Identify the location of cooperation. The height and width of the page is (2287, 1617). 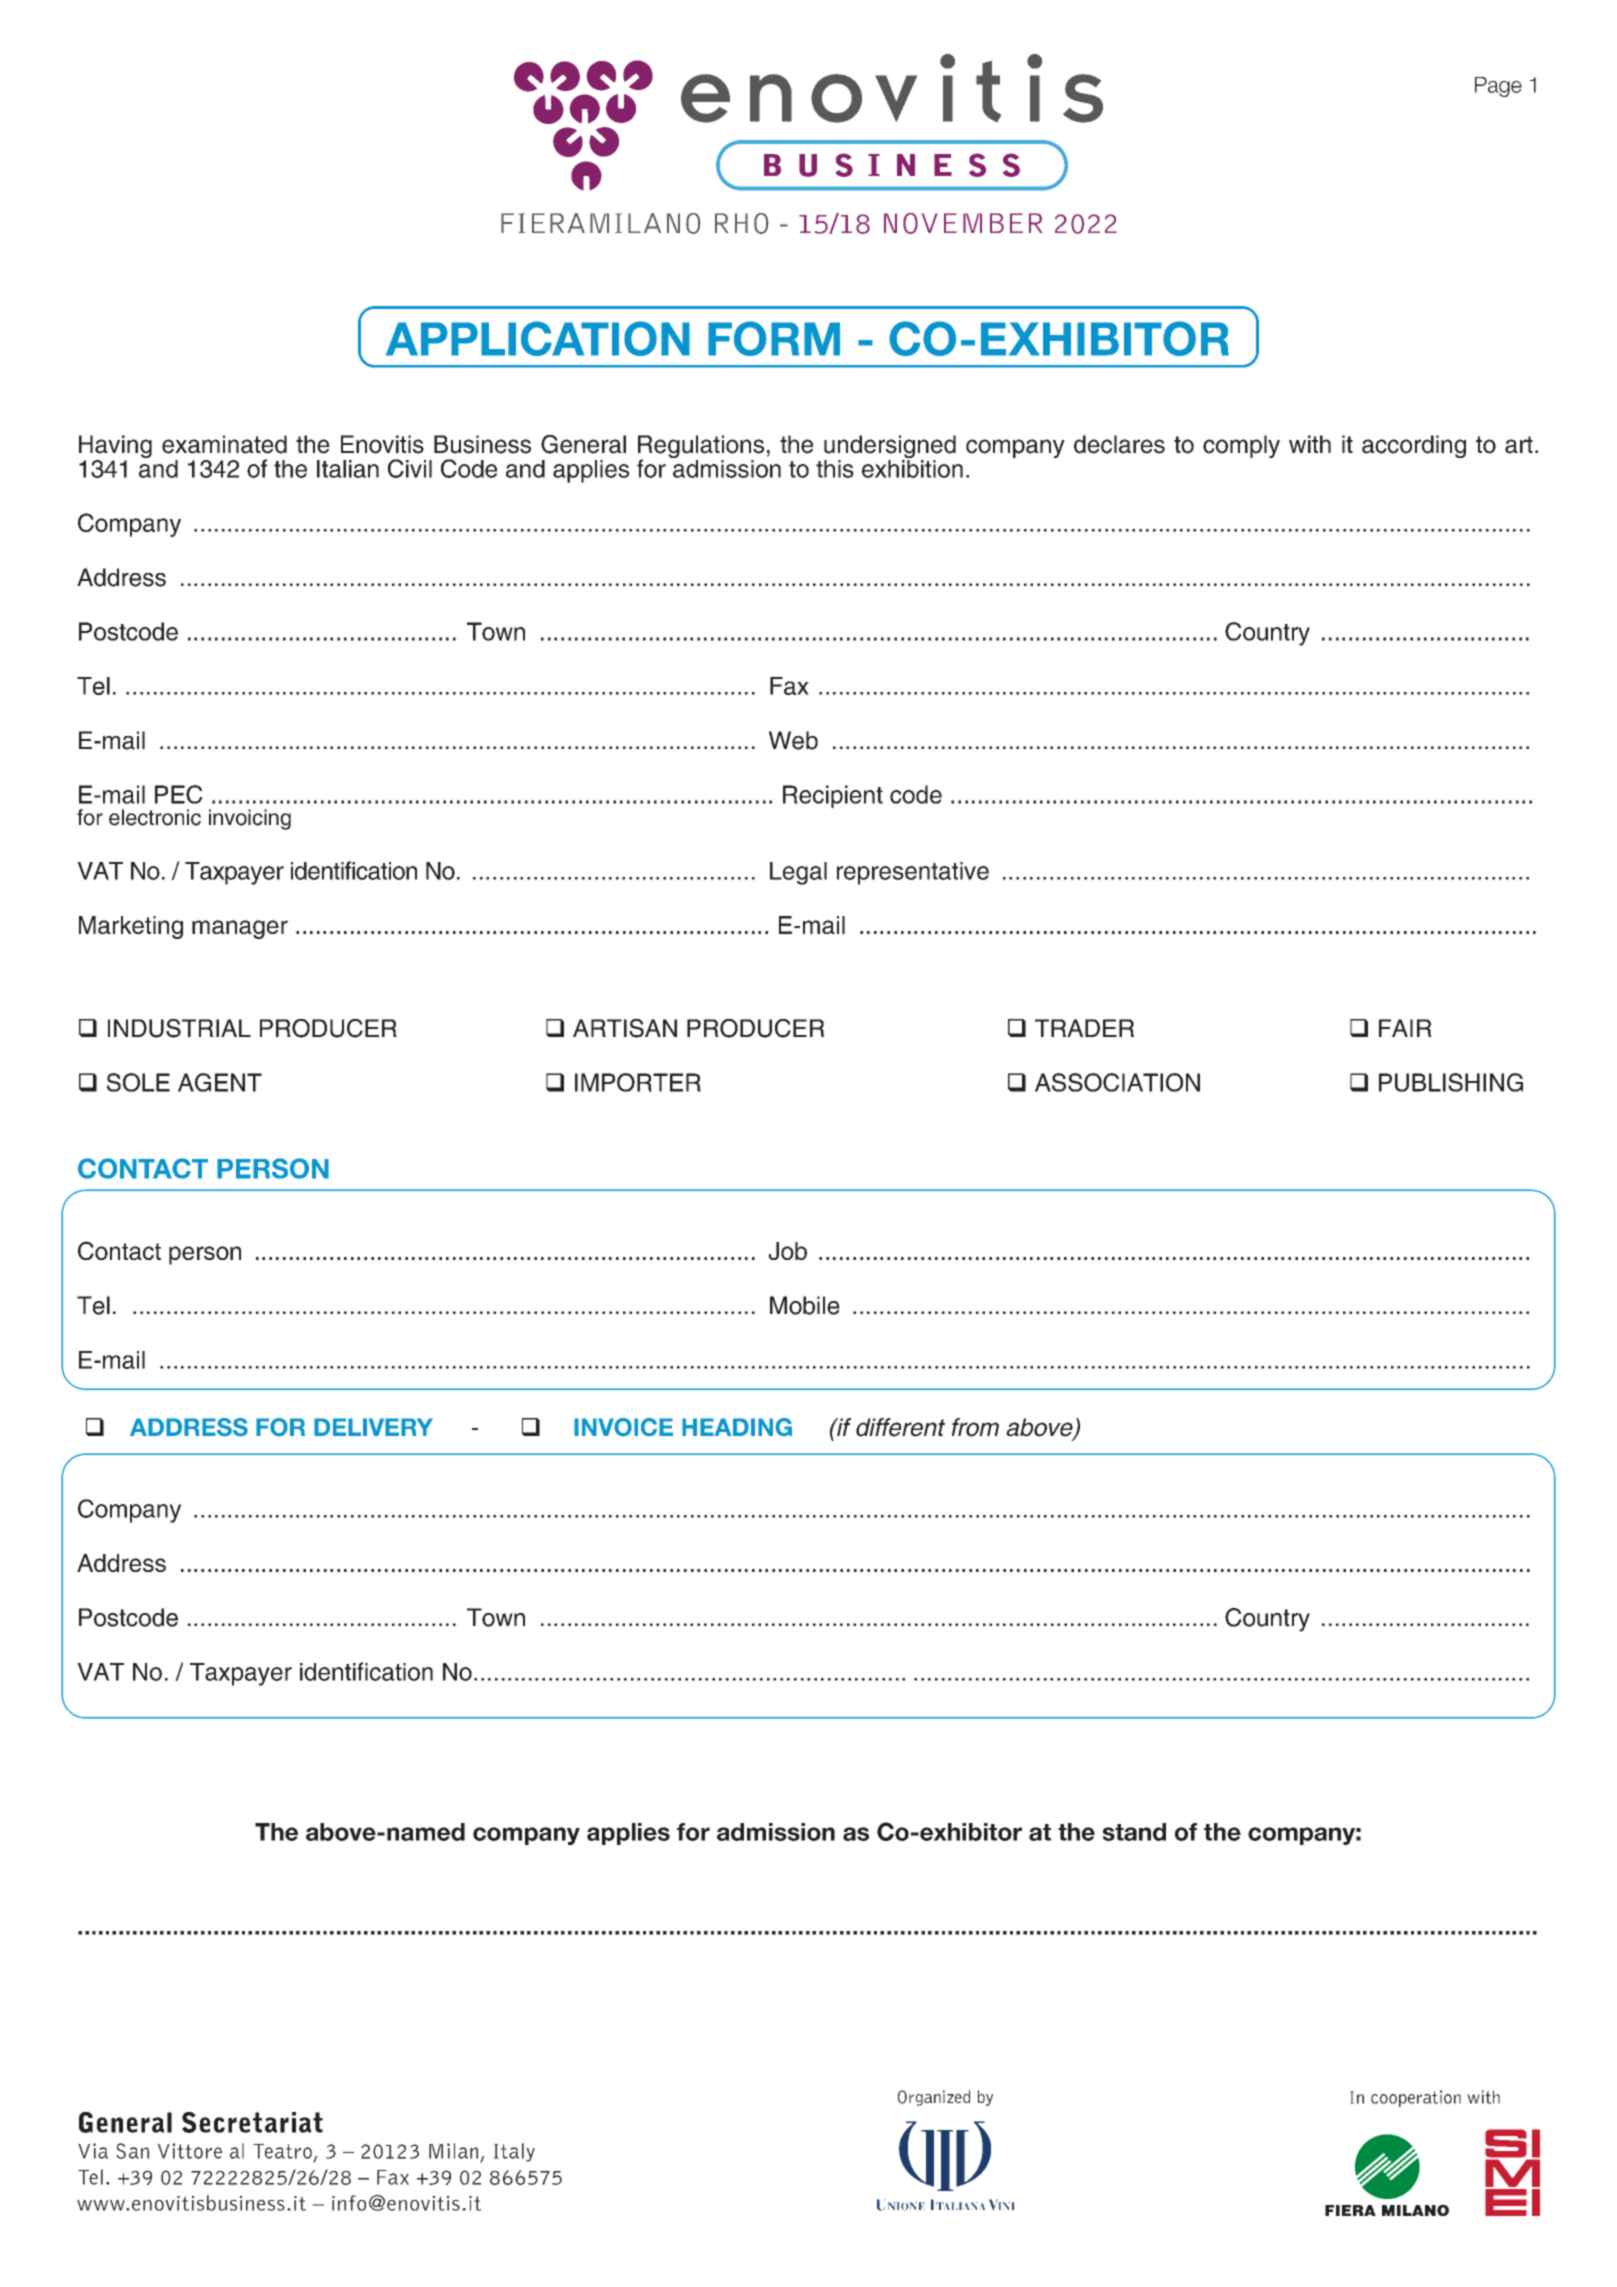
(1416, 2098).
